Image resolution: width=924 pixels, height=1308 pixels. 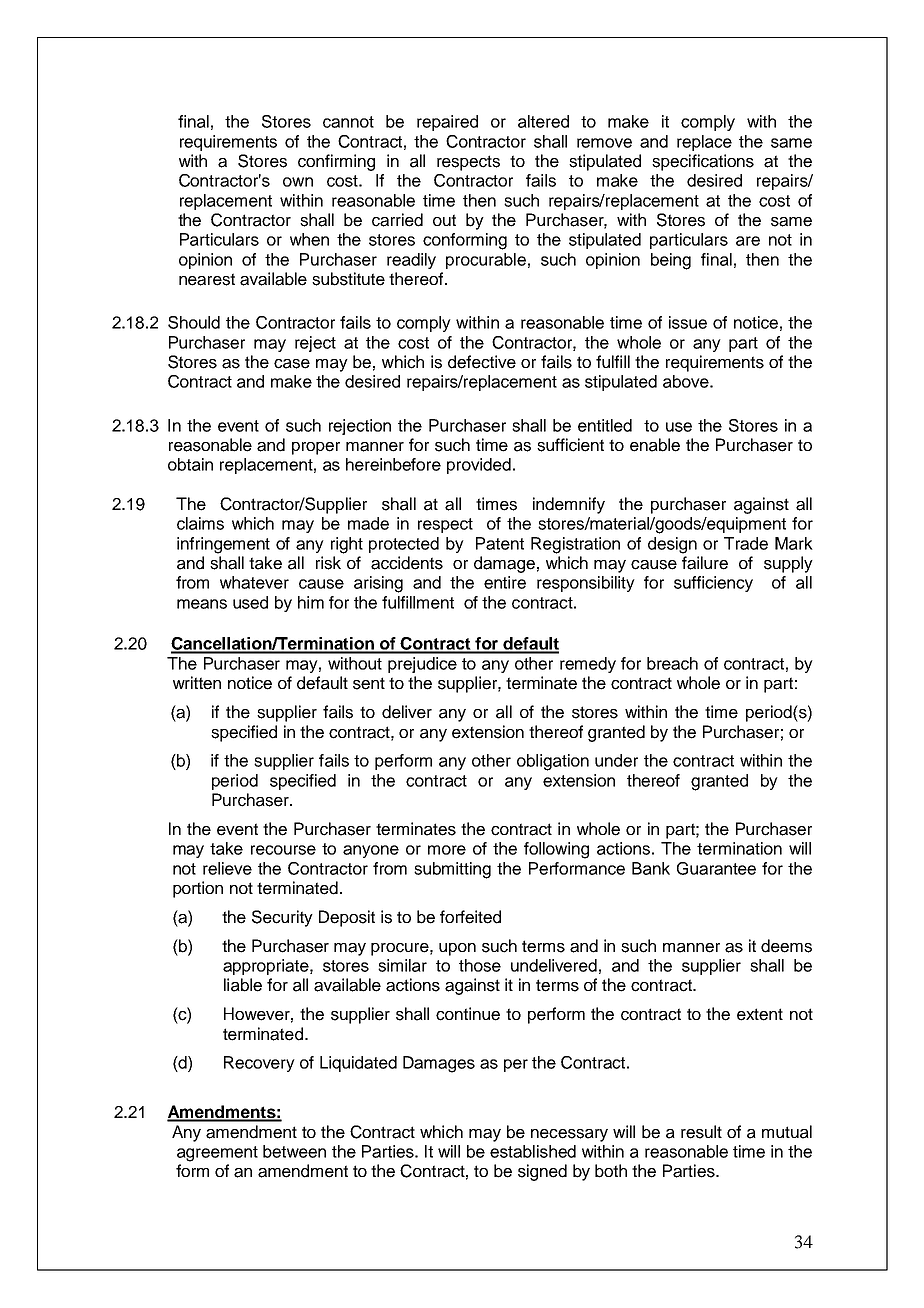 What do you see at coordinates (283, 850) in the screenshot?
I see `recourse` at bounding box center [283, 850].
